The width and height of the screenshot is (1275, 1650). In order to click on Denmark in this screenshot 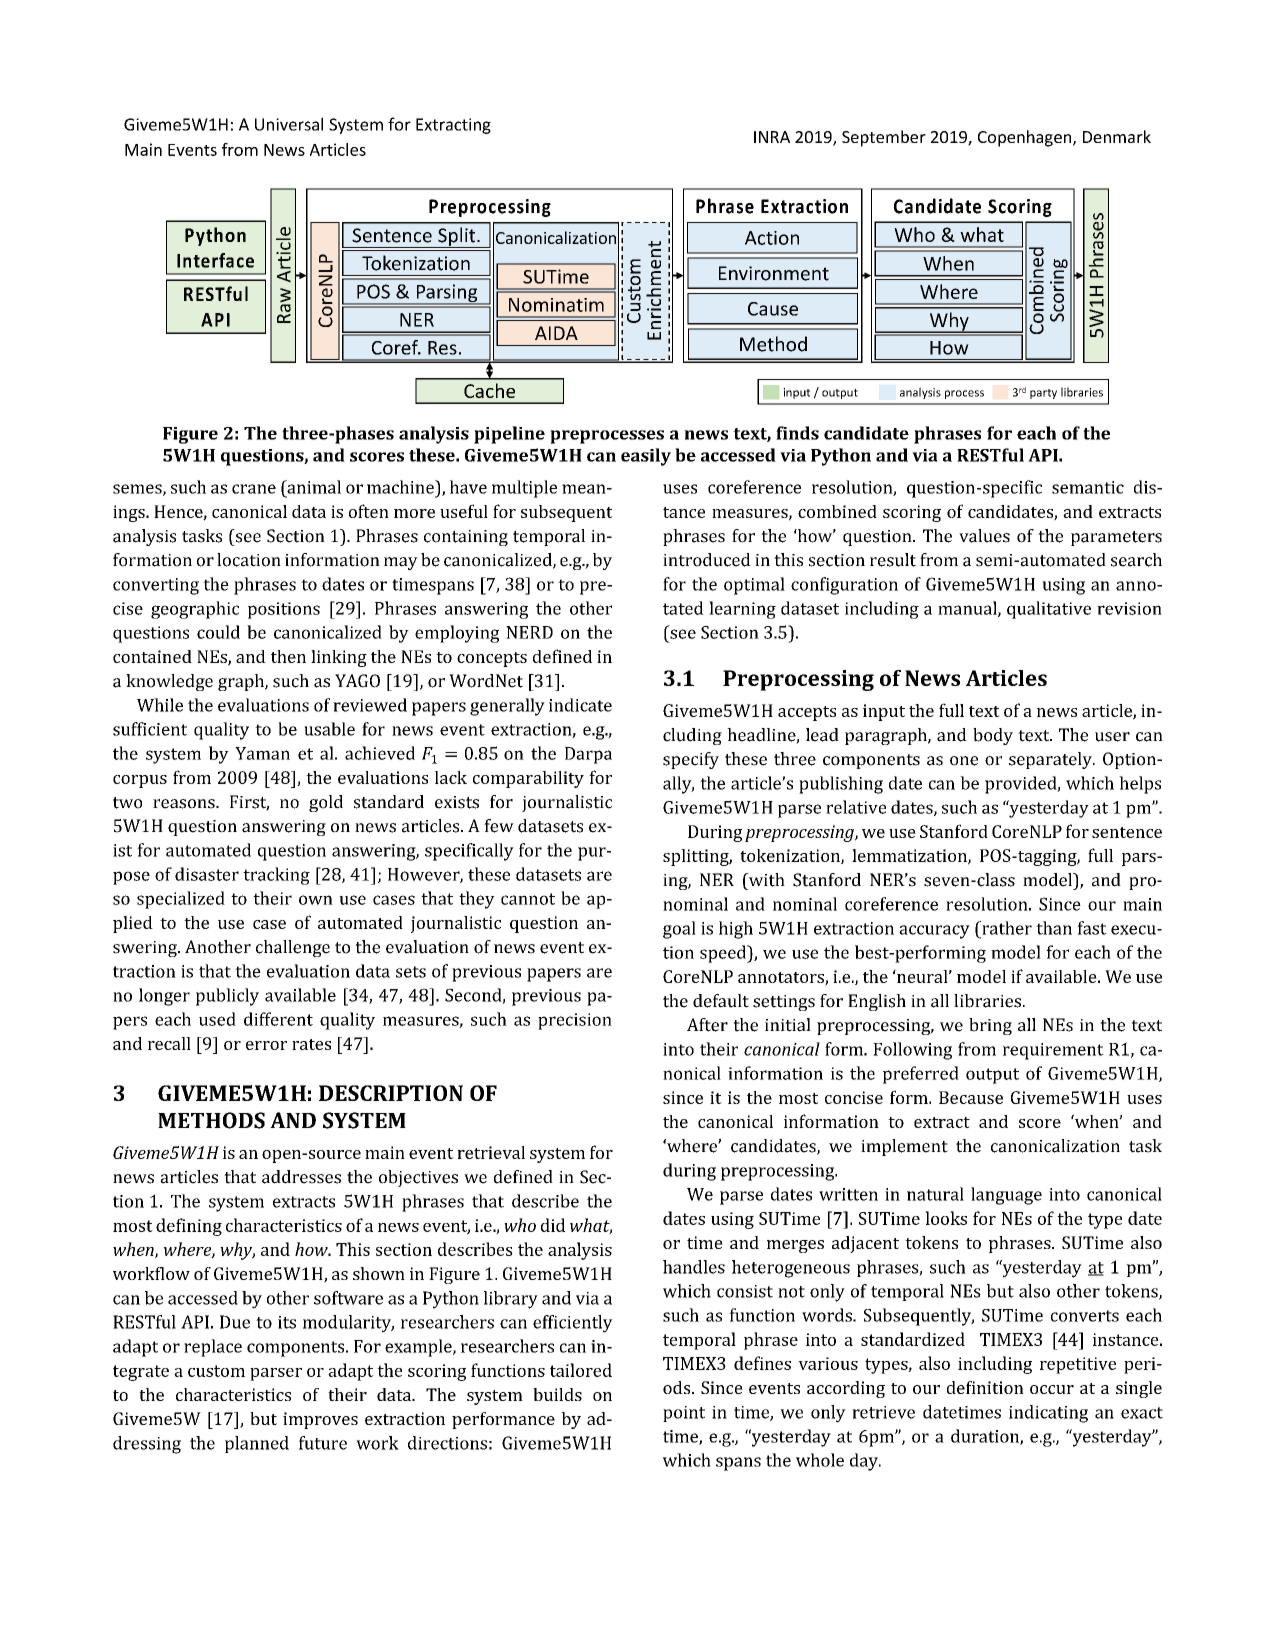, I will do `click(1117, 136)`.
